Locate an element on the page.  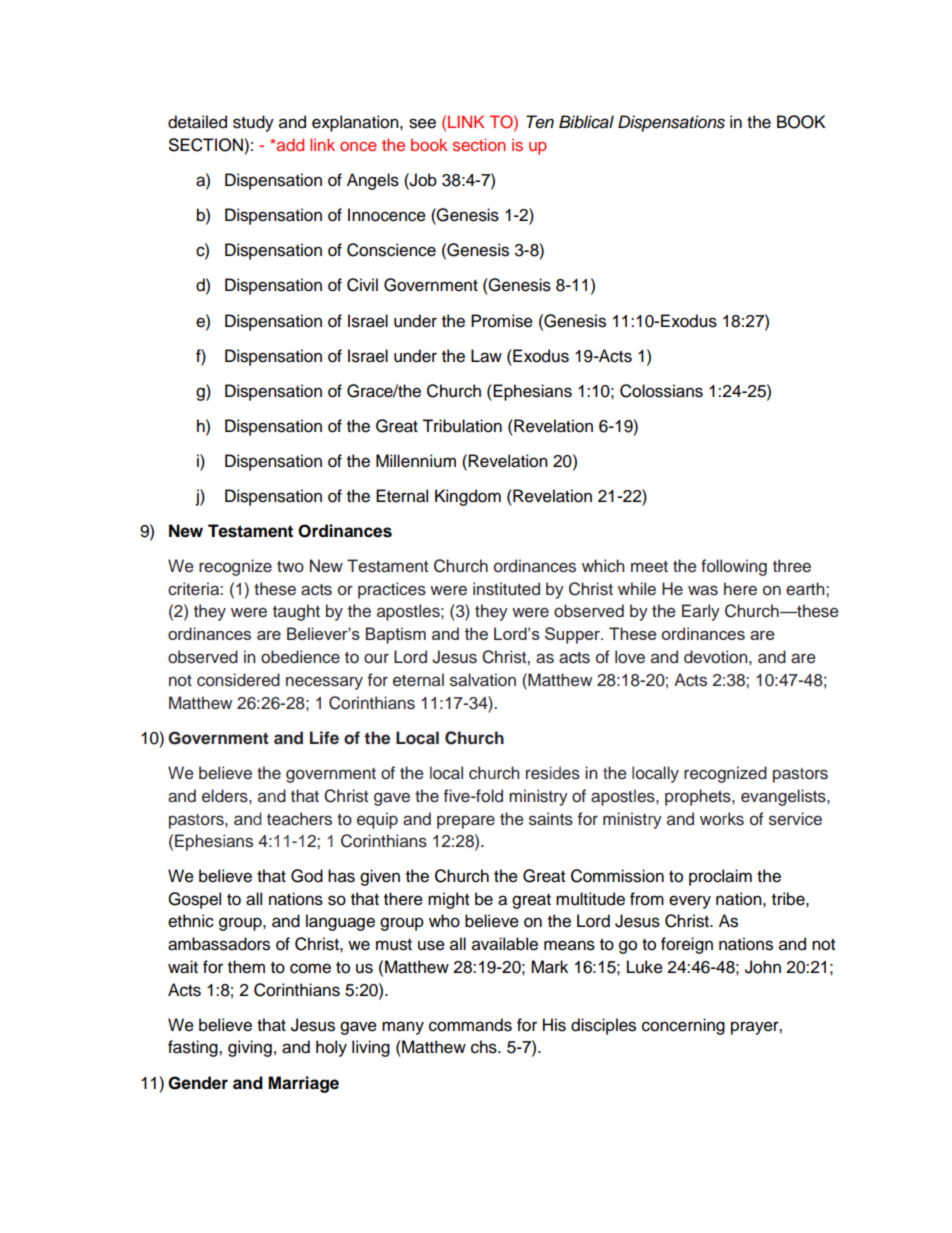
teachers is located at coordinates (299, 819).
